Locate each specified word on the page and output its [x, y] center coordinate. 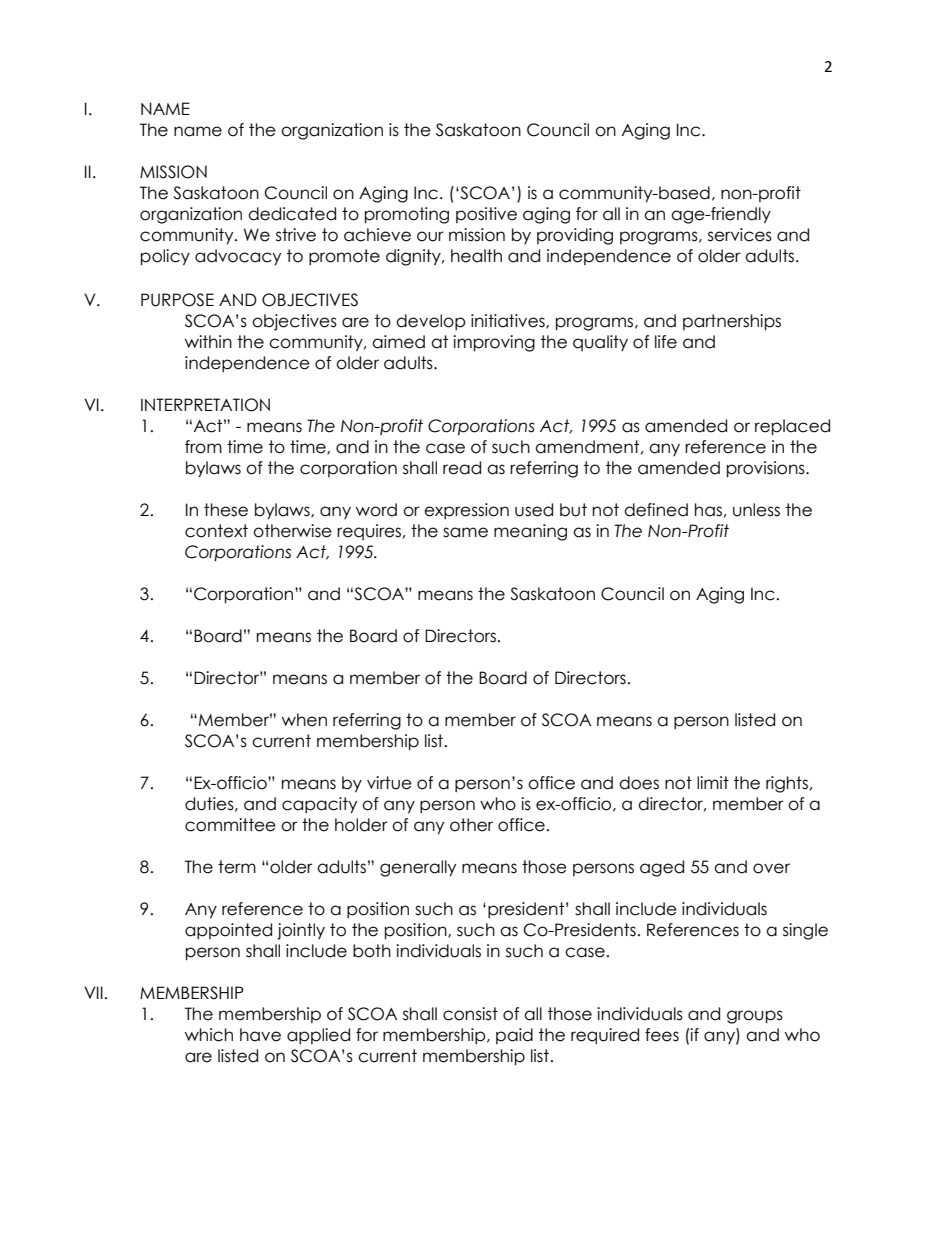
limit [713, 782]
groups [755, 1017]
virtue [389, 783]
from [203, 447]
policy [165, 257]
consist [470, 1014]
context [216, 531]
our [430, 236]
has [708, 510]
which [209, 1035]
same [465, 532]
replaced [792, 427]
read [462, 468]
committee [230, 825]
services [740, 235]
